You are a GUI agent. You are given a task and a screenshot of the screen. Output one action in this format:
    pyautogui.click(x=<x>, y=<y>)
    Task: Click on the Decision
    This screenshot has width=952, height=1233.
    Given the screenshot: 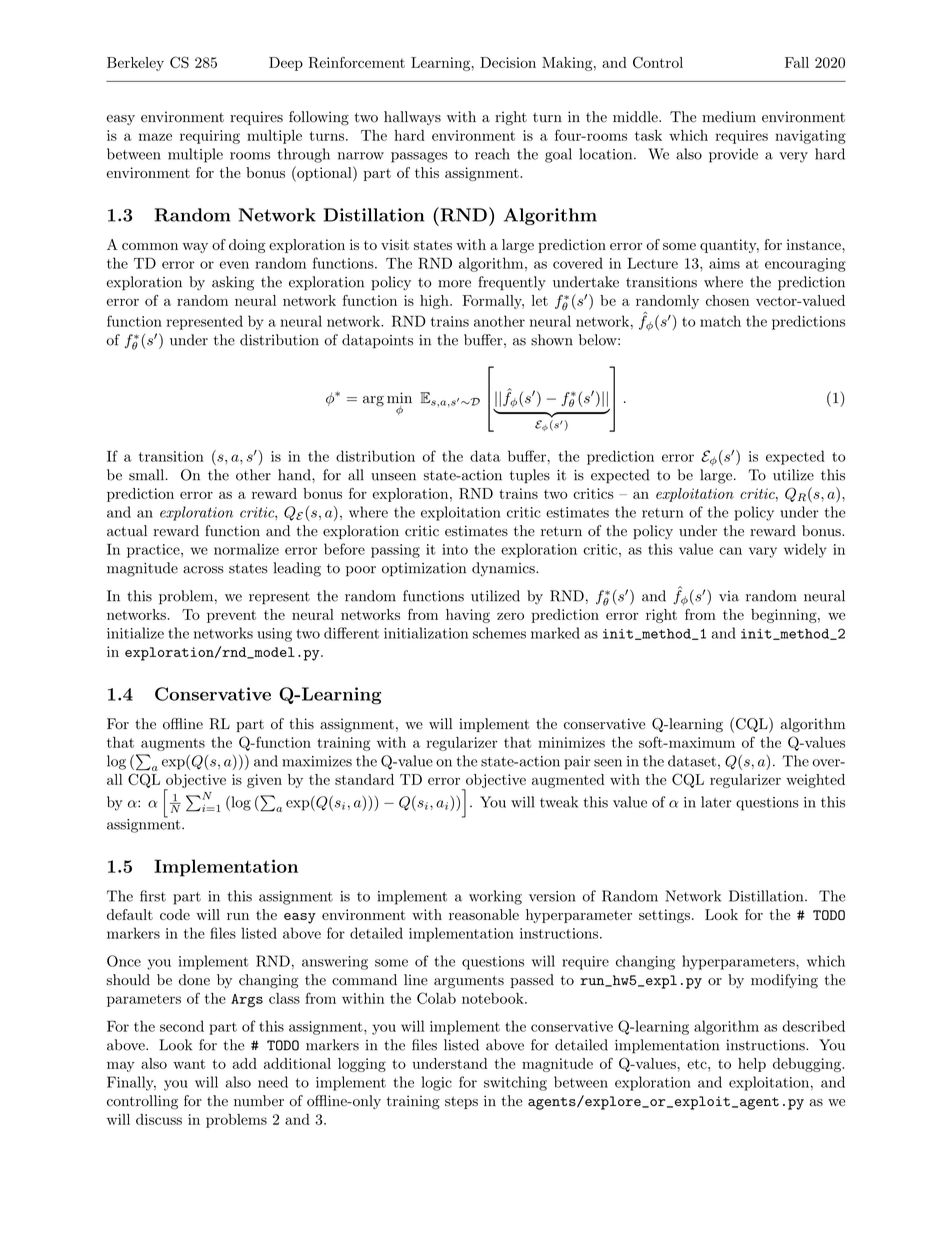 What is the action you would take?
    pyautogui.click(x=508, y=62)
